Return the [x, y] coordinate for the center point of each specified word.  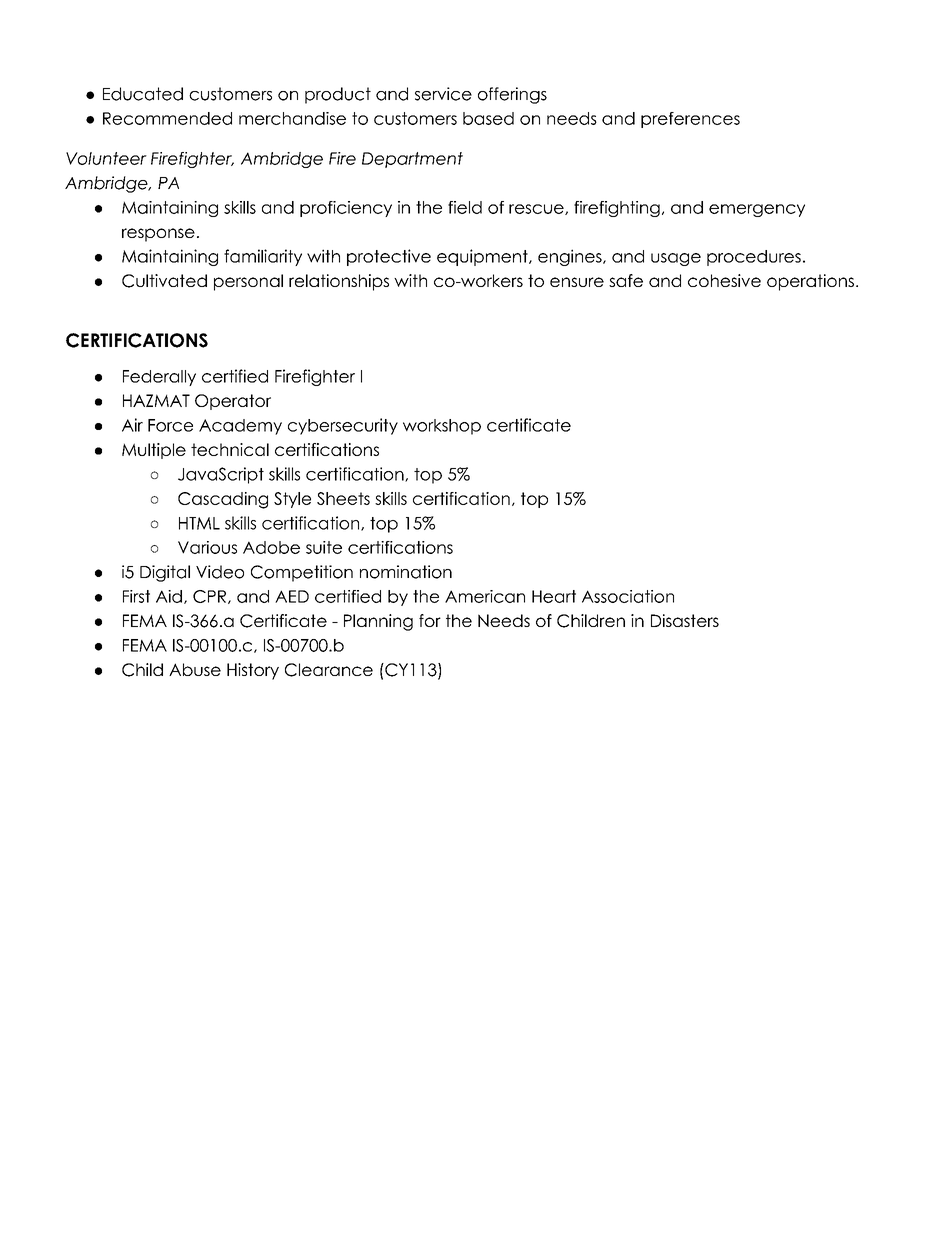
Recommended [167, 118]
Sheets [343, 498]
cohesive [724, 280]
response [158, 235]
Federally [159, 378]
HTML [199, 523]
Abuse [195, 669]
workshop [442, 427]
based [488, 118]
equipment [483, 257]
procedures [754, 258]
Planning [378, 622]
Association [628, 596]
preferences [690, 120]
